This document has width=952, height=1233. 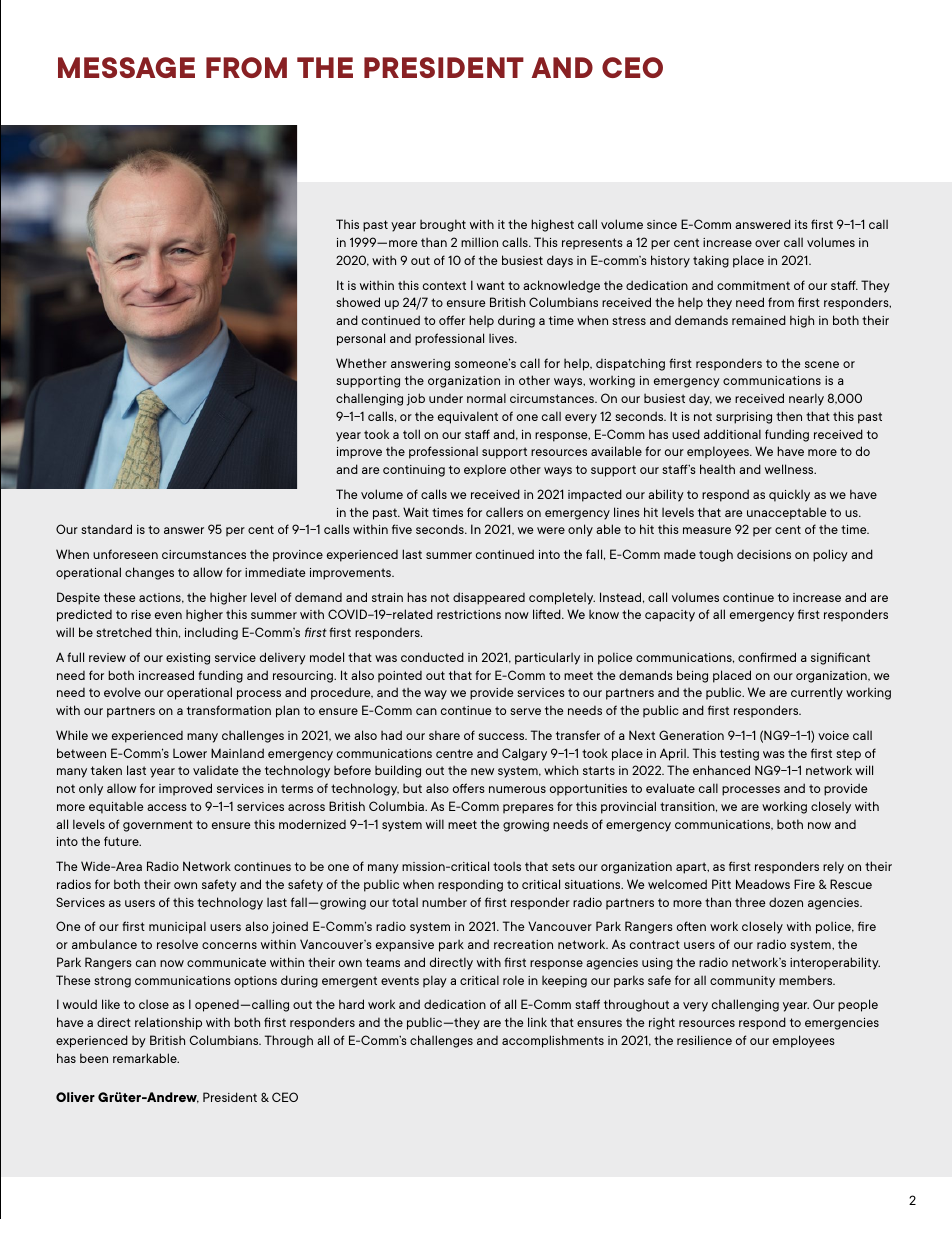 What do you see at coordinates (126, 67) in the document?
I see `MESSAGE` at bounding box center [126, 67].
